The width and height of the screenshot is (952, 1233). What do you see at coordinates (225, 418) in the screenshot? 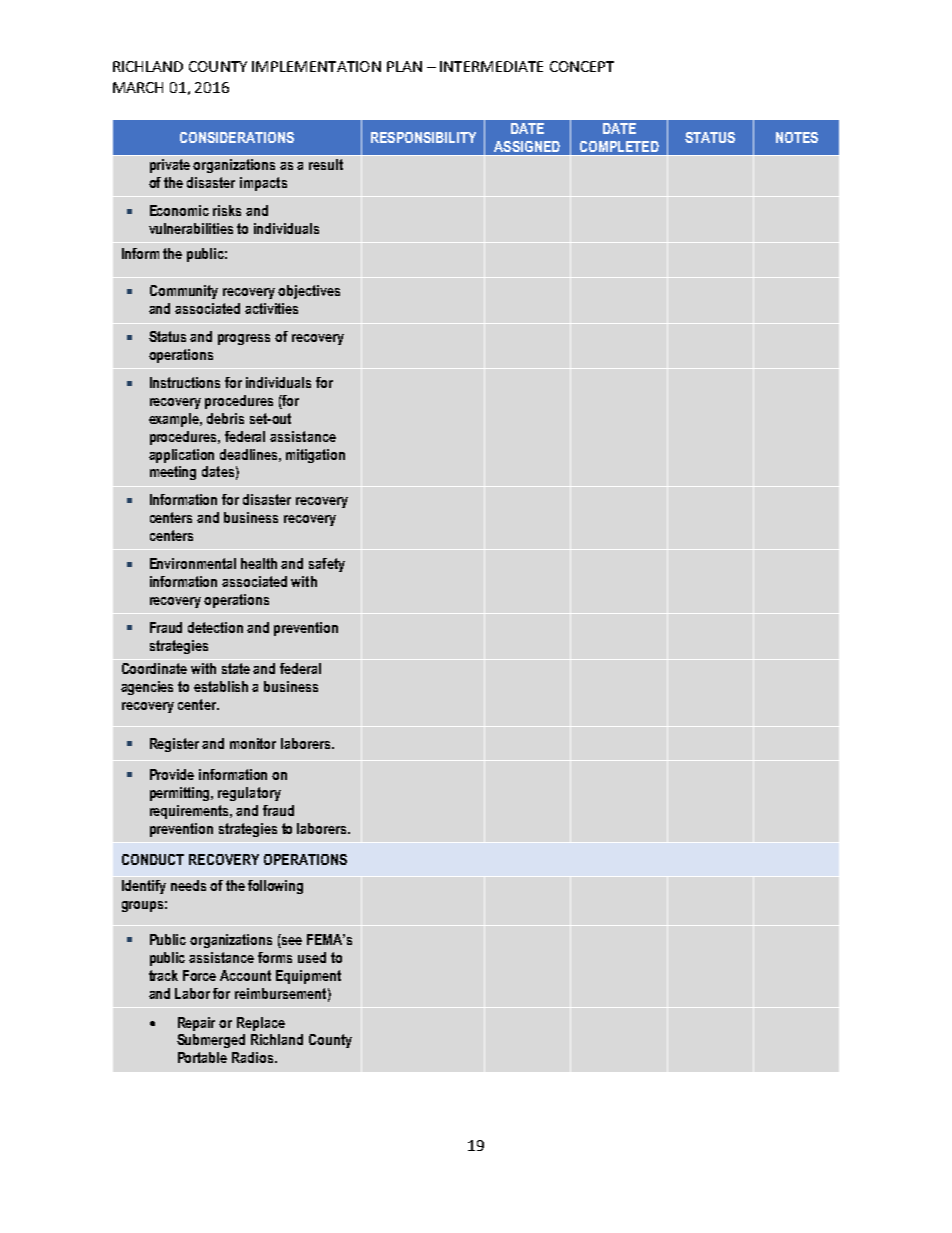
I see `debris` at bounding box center [225, 418].
